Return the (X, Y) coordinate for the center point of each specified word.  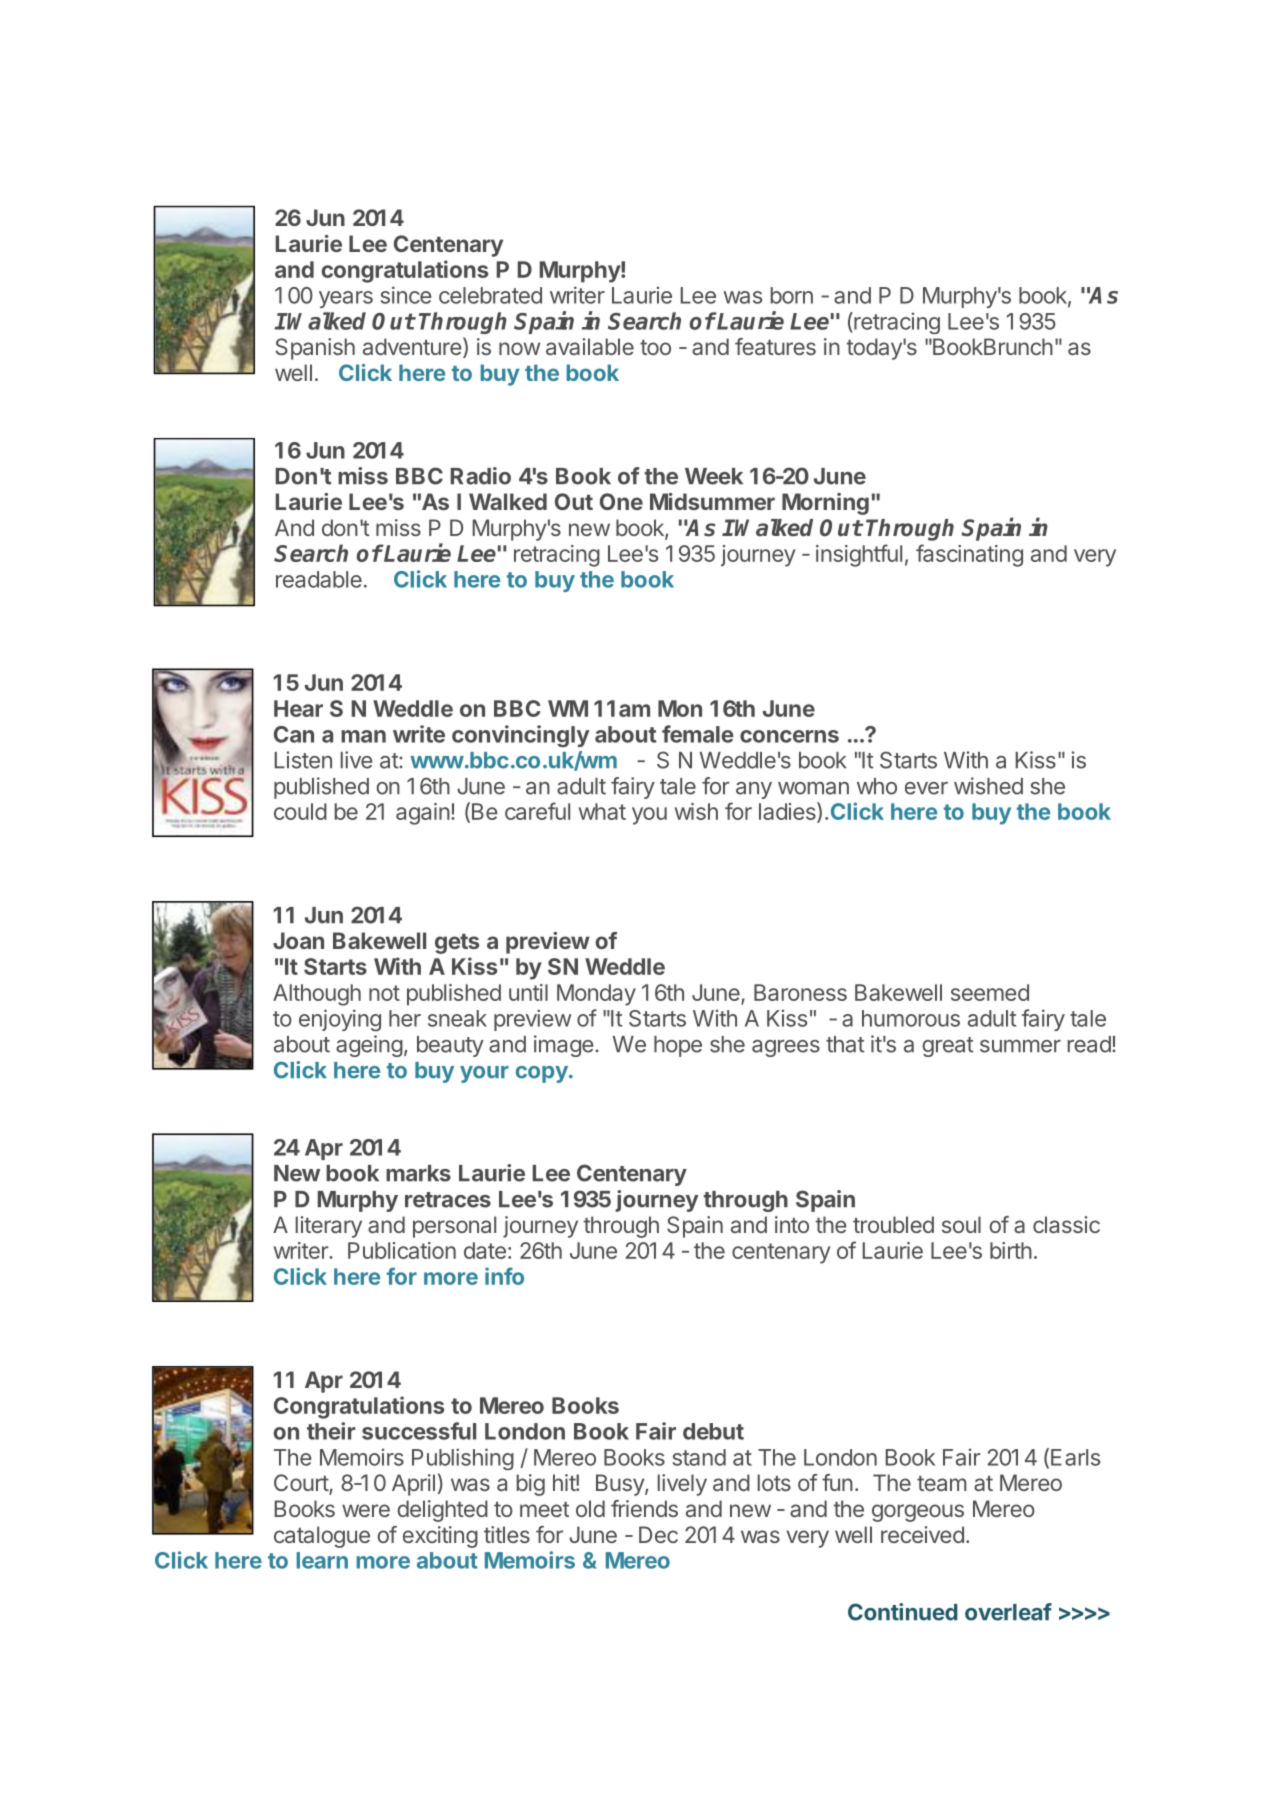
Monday (596, 995)
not (384, 993)
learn (322, 1560)
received (922, 1534)
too (655, 347)
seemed (990, 992)
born (792, 295)
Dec (658, 1534)
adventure (412, 346)
